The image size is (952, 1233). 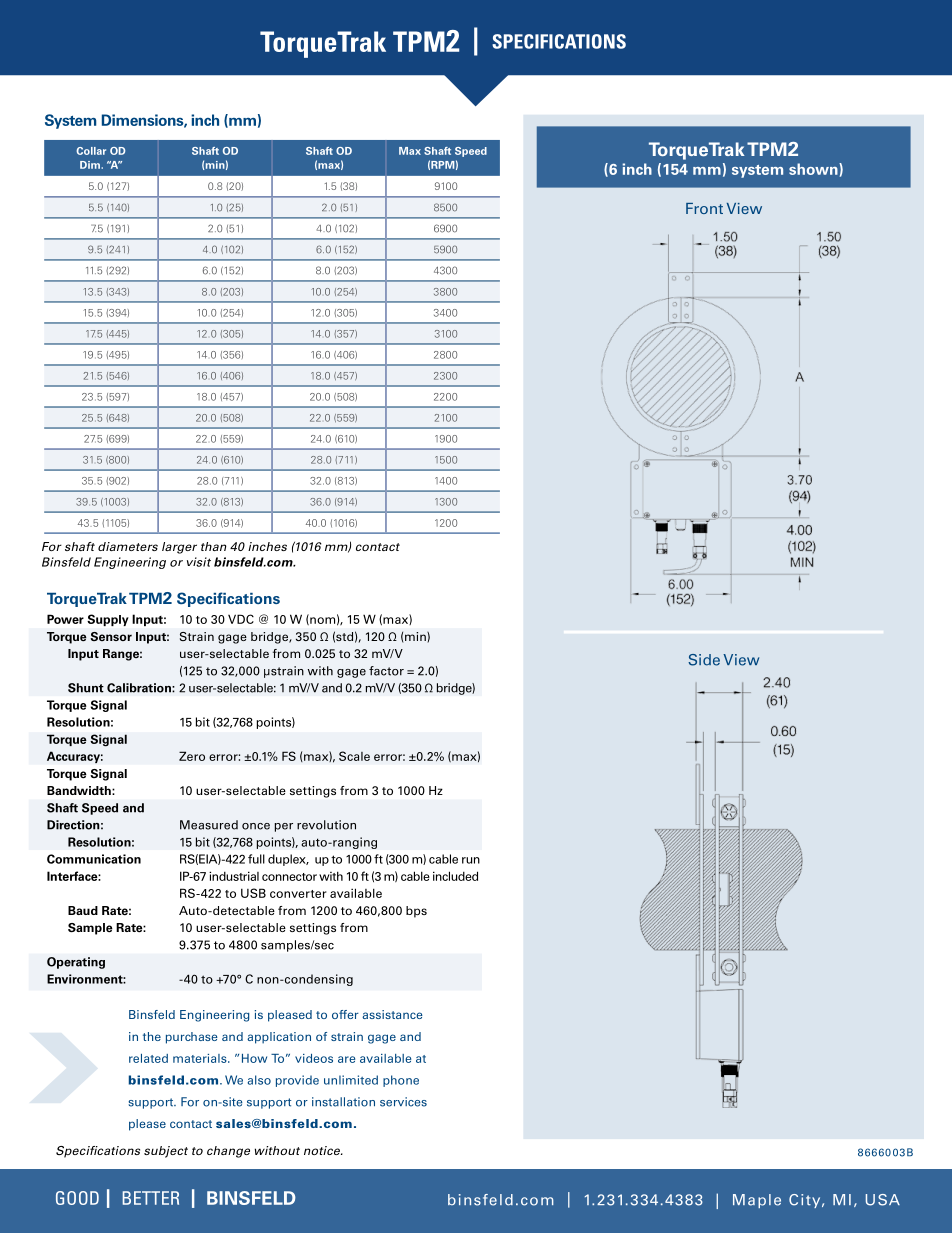 I want to click on subject, so click(x=166, y=1152).
